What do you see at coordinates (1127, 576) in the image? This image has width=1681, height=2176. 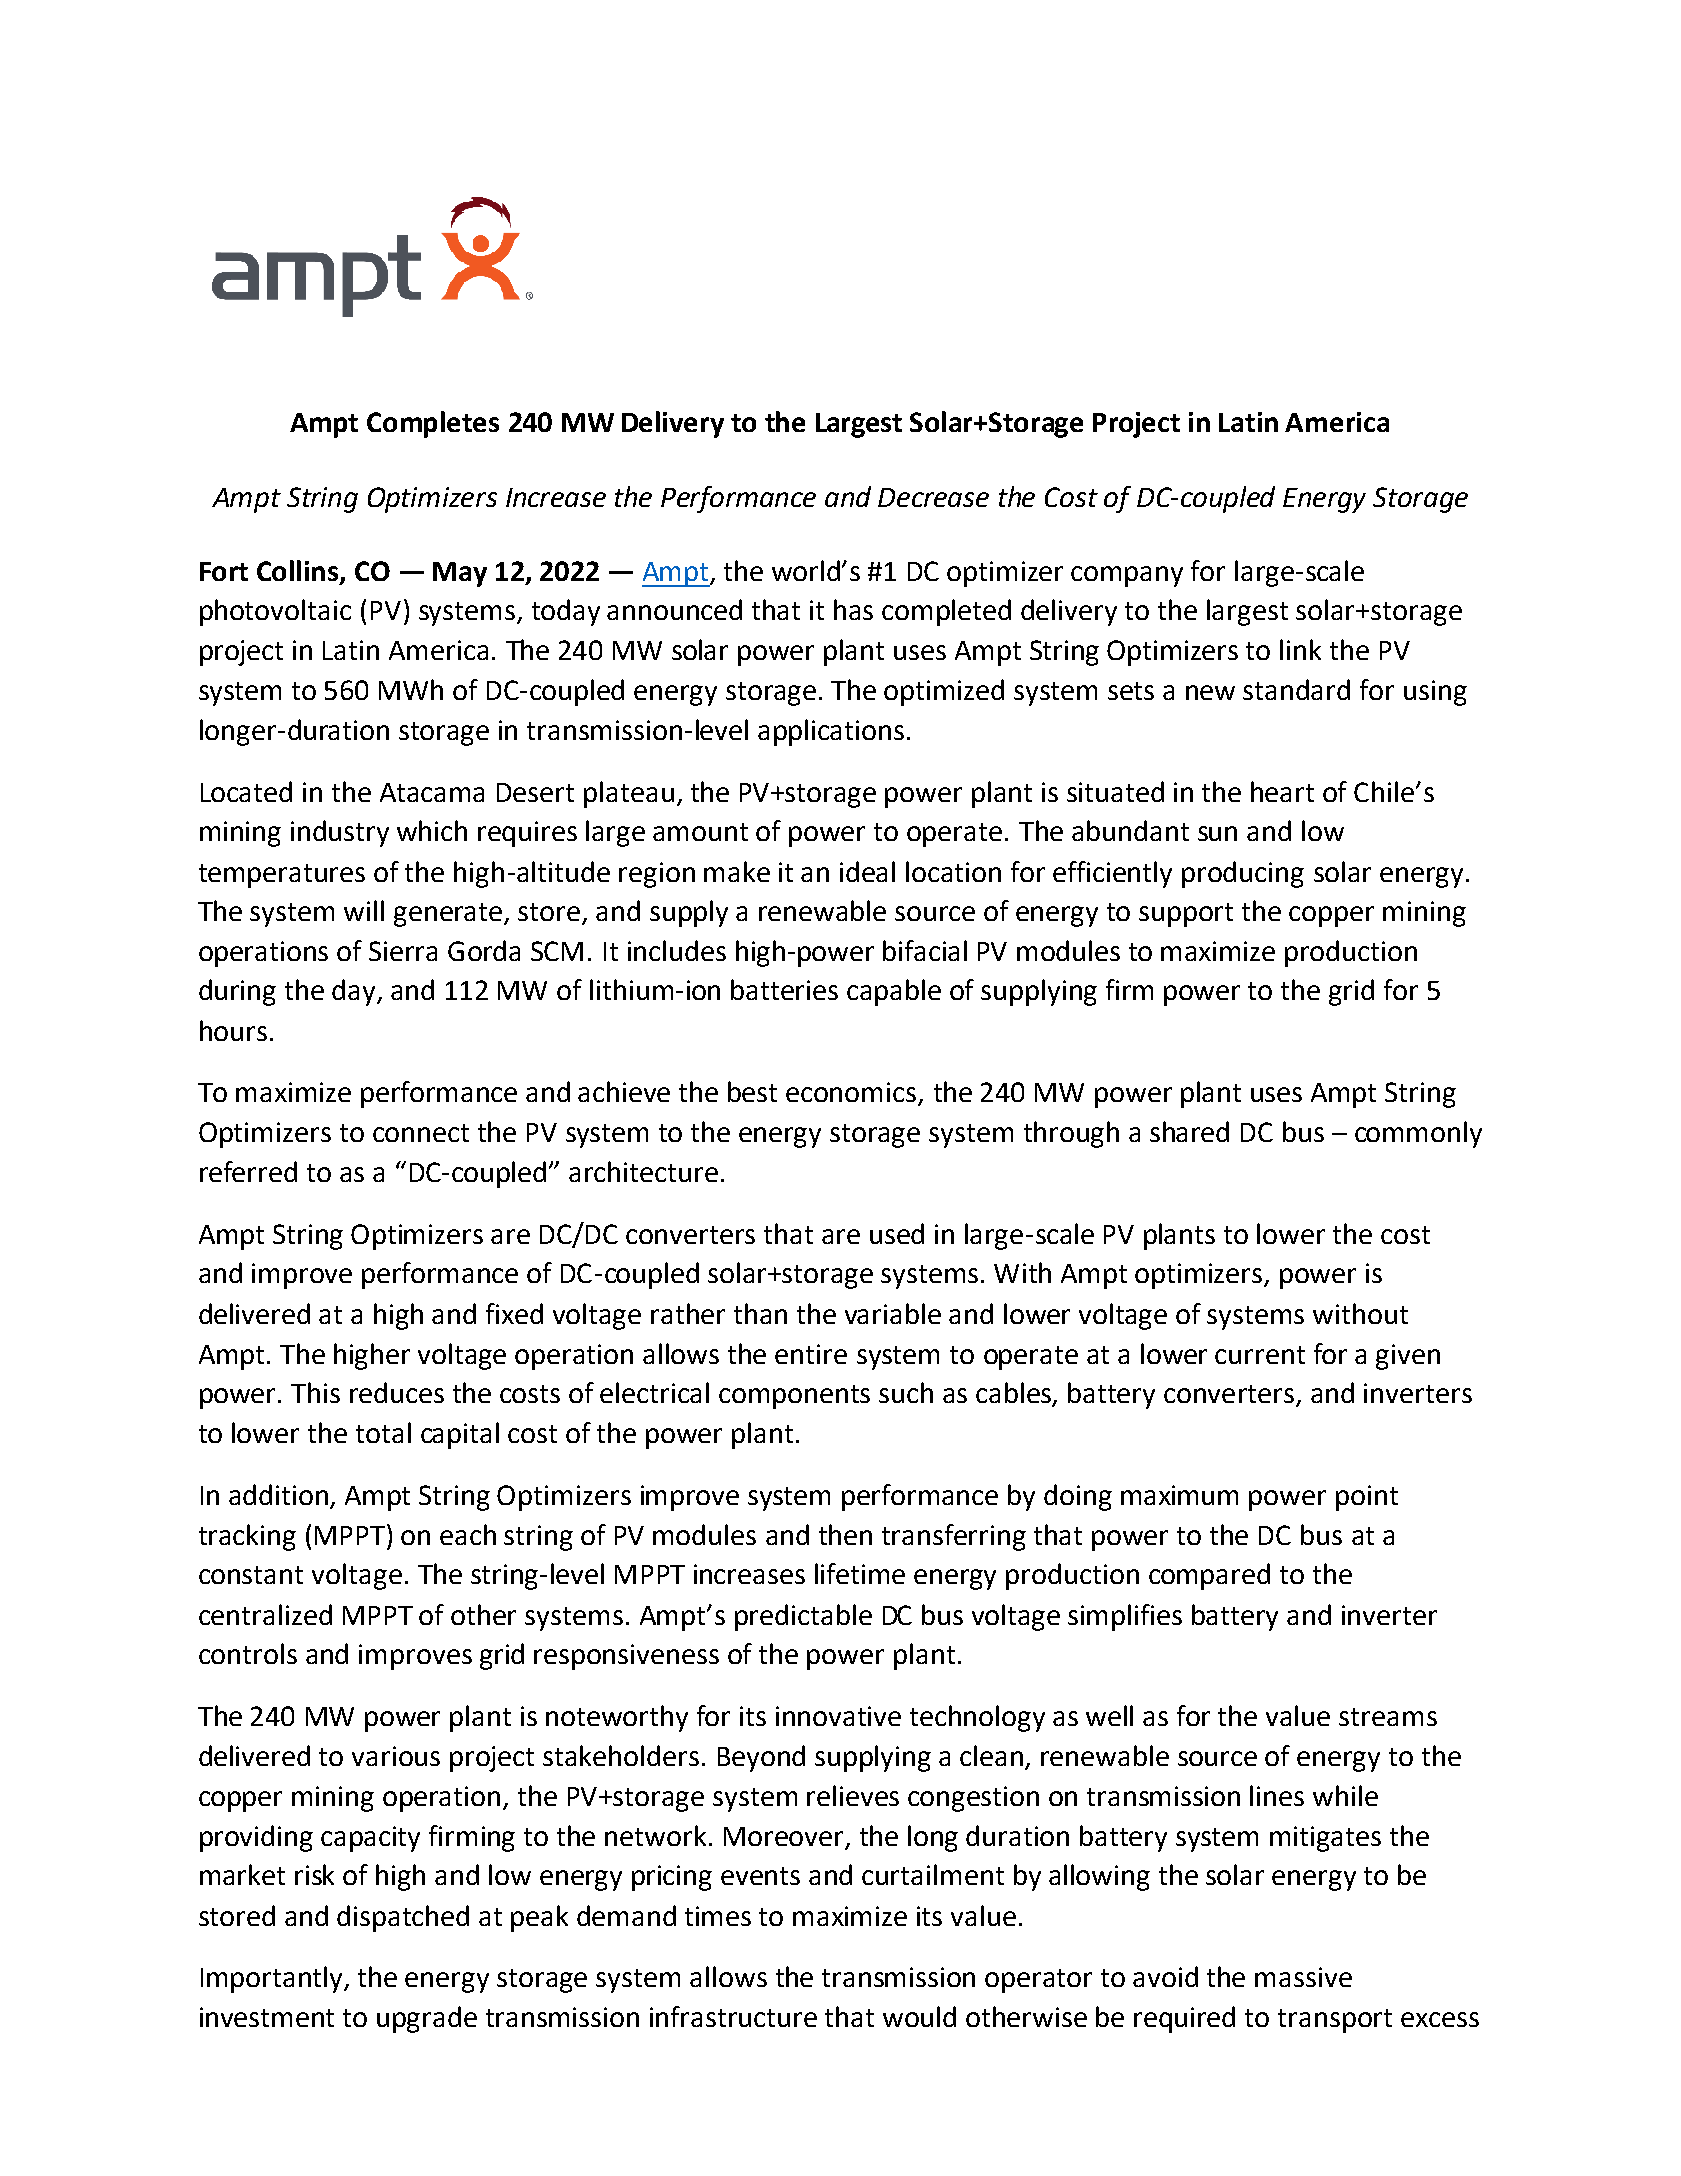 I see `company` at bounding box center [1127, 576].
